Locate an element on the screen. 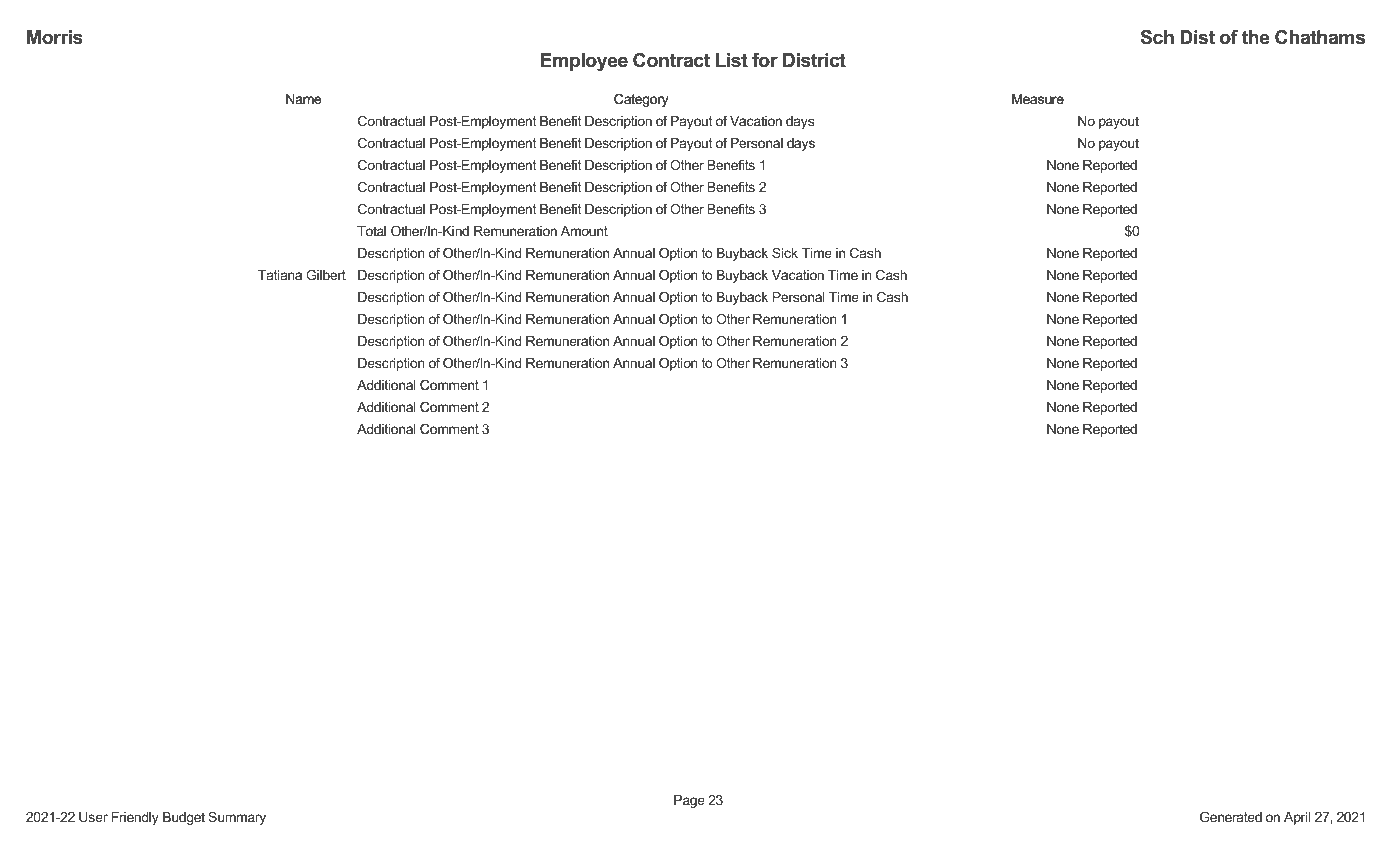  Sch is located at coordinates (1157, 37).
